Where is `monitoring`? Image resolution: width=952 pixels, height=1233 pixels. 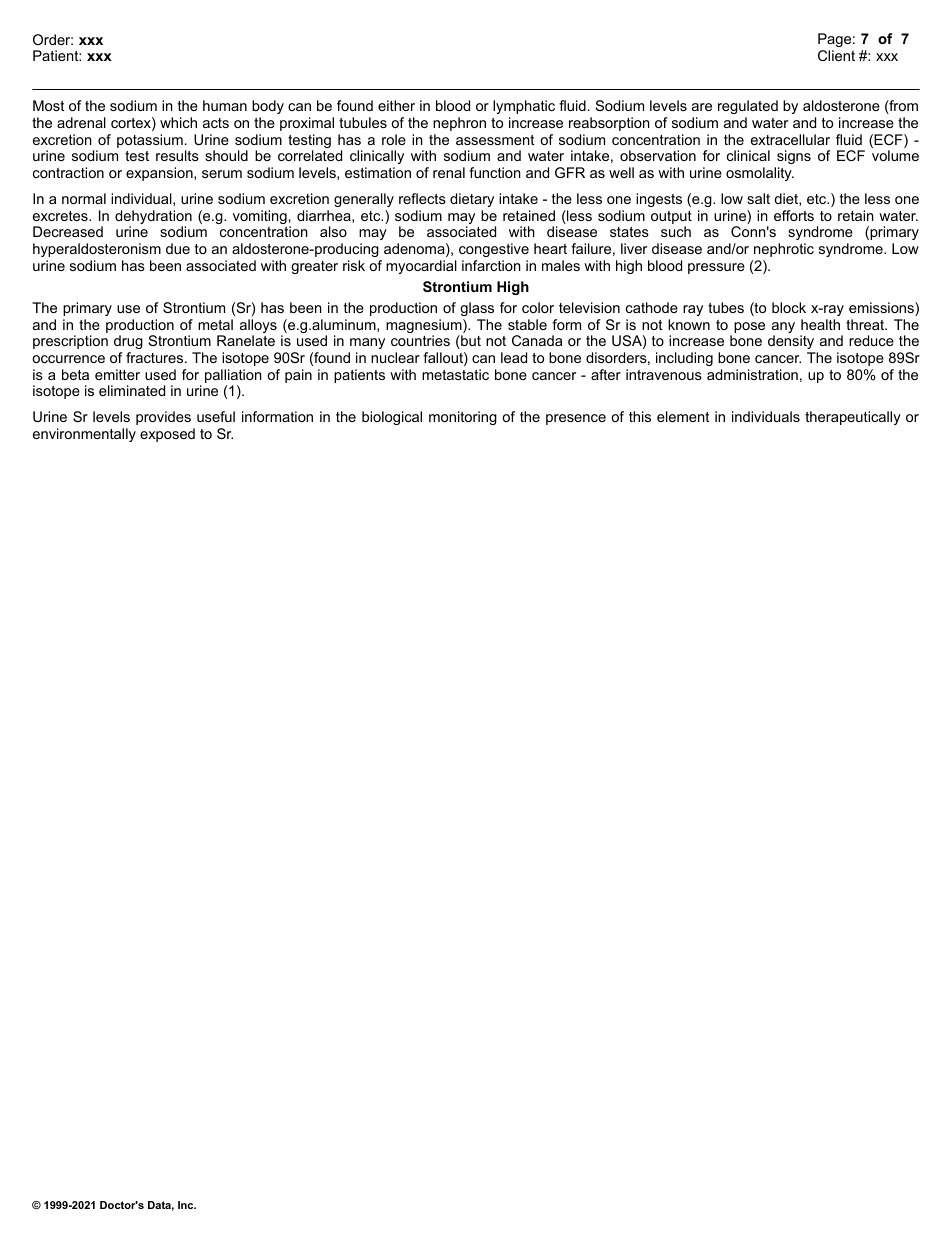 monitoring is located at coordinates (463, 418).
